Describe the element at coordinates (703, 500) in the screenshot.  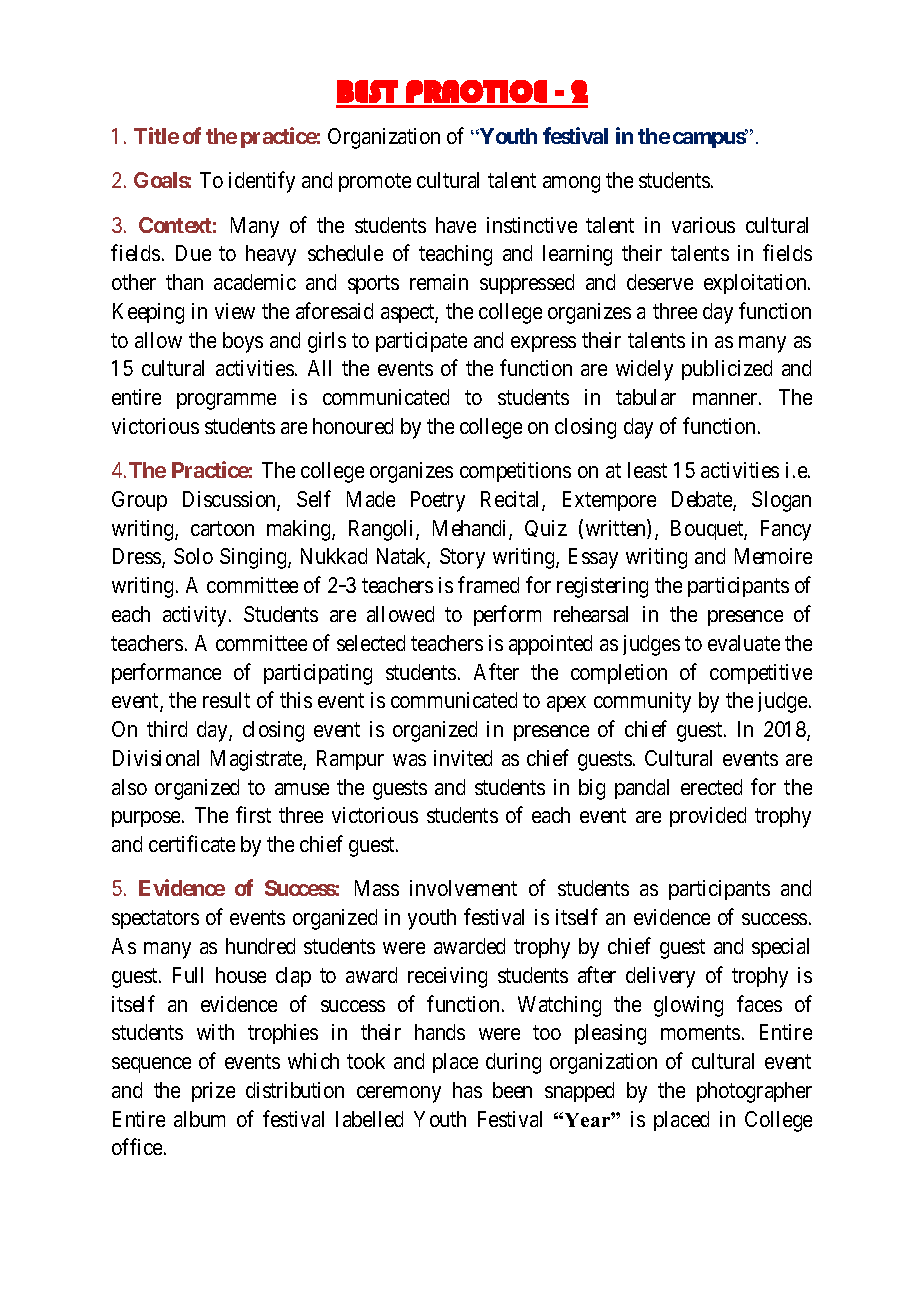
I see `Debate` at that location.
